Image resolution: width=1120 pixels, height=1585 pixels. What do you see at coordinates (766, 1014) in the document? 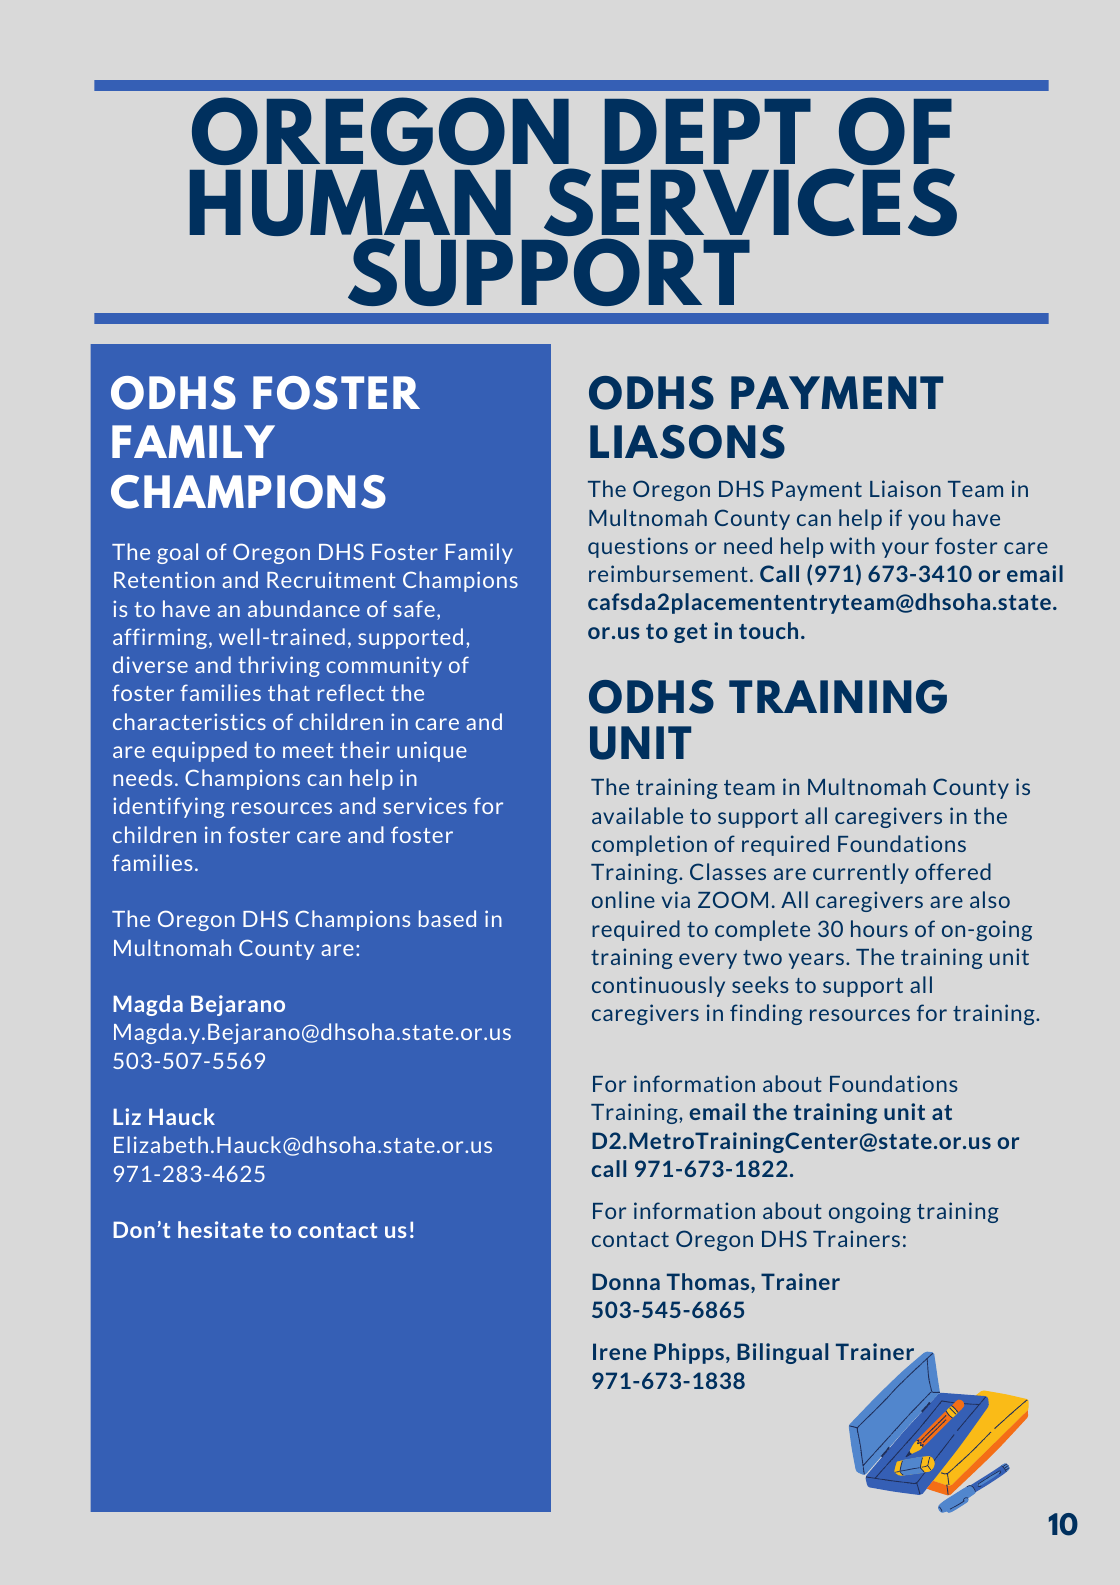
I see `finding` at bounding box center [766, 1014].
